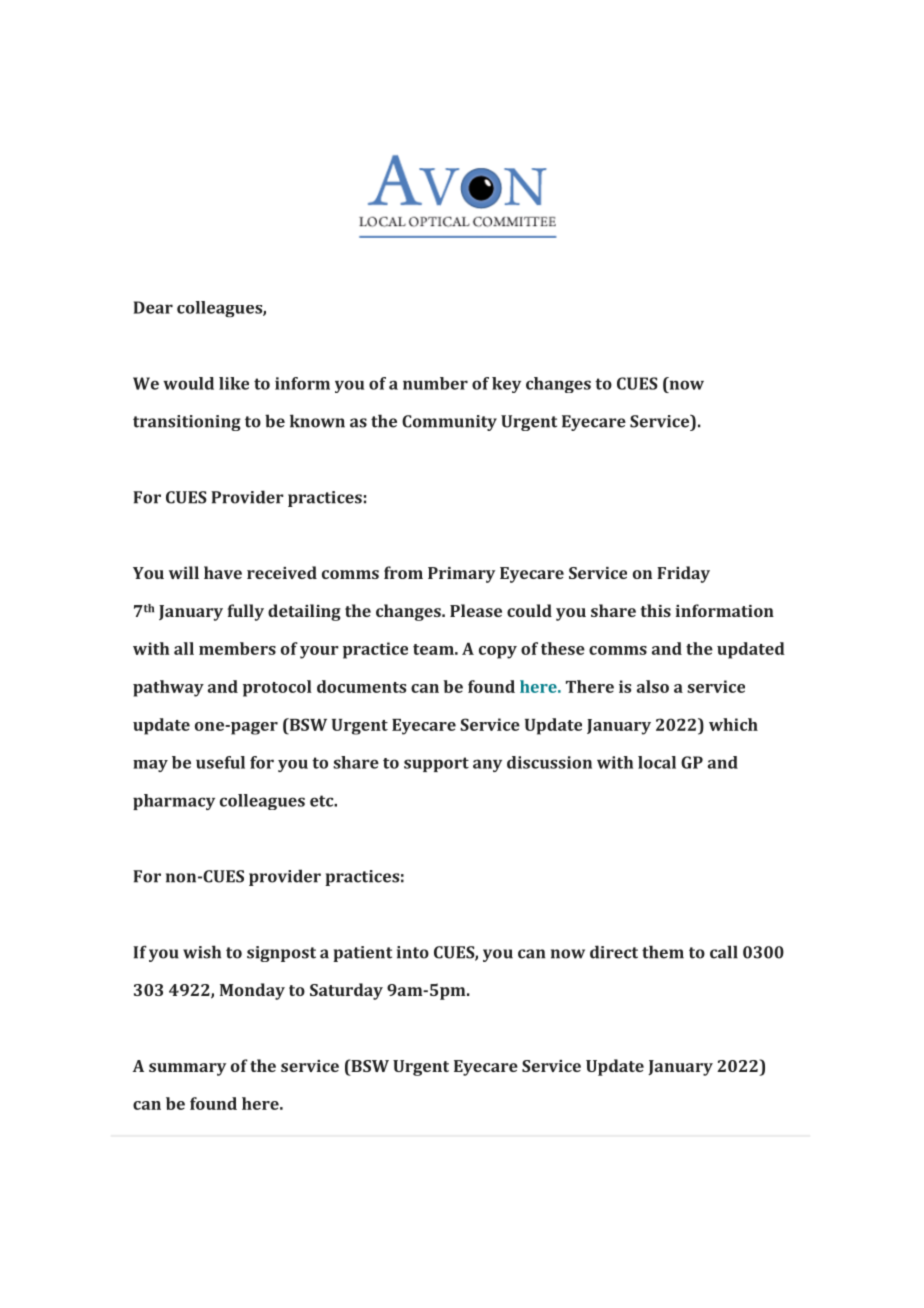  Describe the element at coordinates (498, 652) in the document. I see `copy` at that location.
